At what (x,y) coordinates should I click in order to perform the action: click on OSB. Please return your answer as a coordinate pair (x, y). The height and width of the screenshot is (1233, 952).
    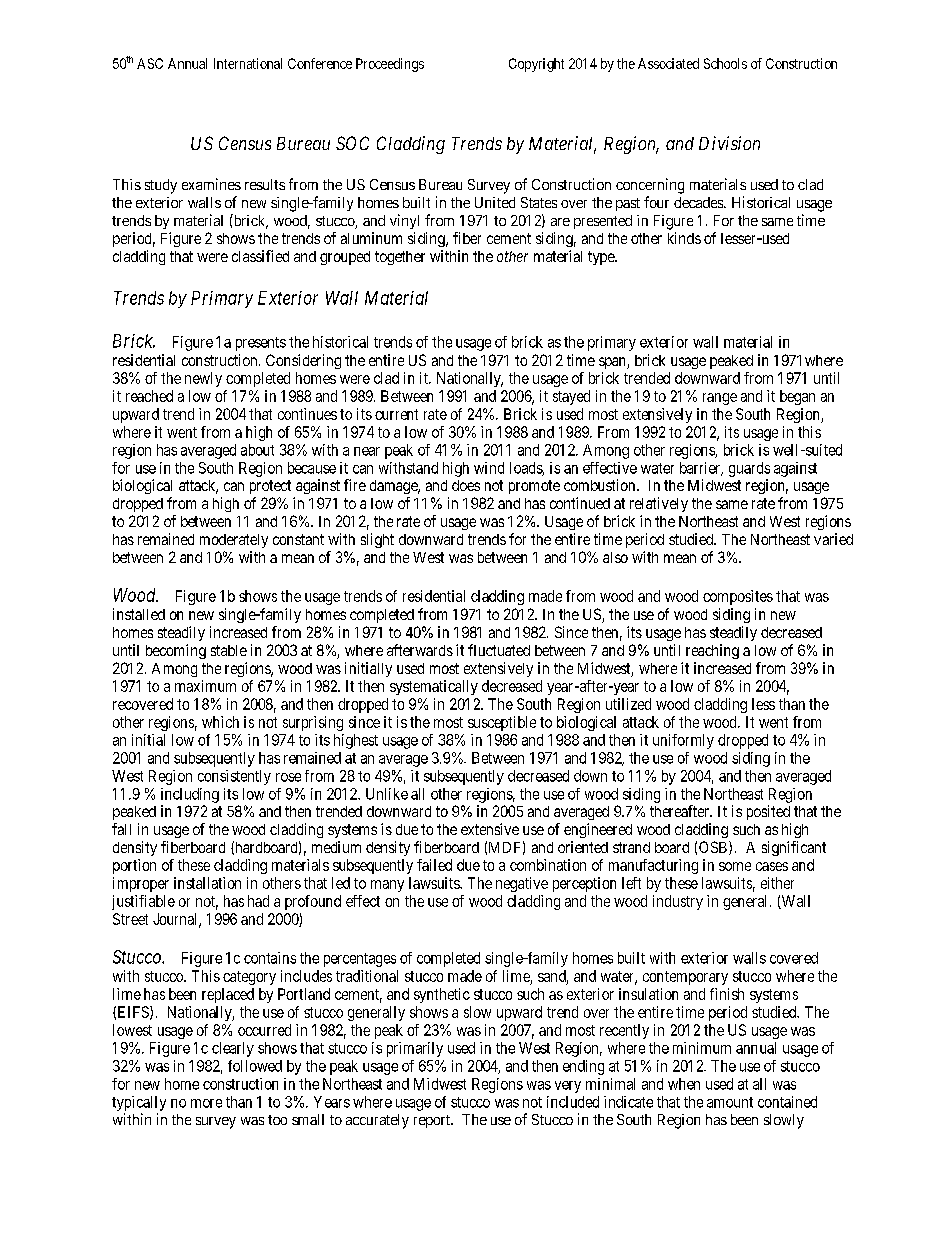
    Looking at the image, I should click on (714, 848).
